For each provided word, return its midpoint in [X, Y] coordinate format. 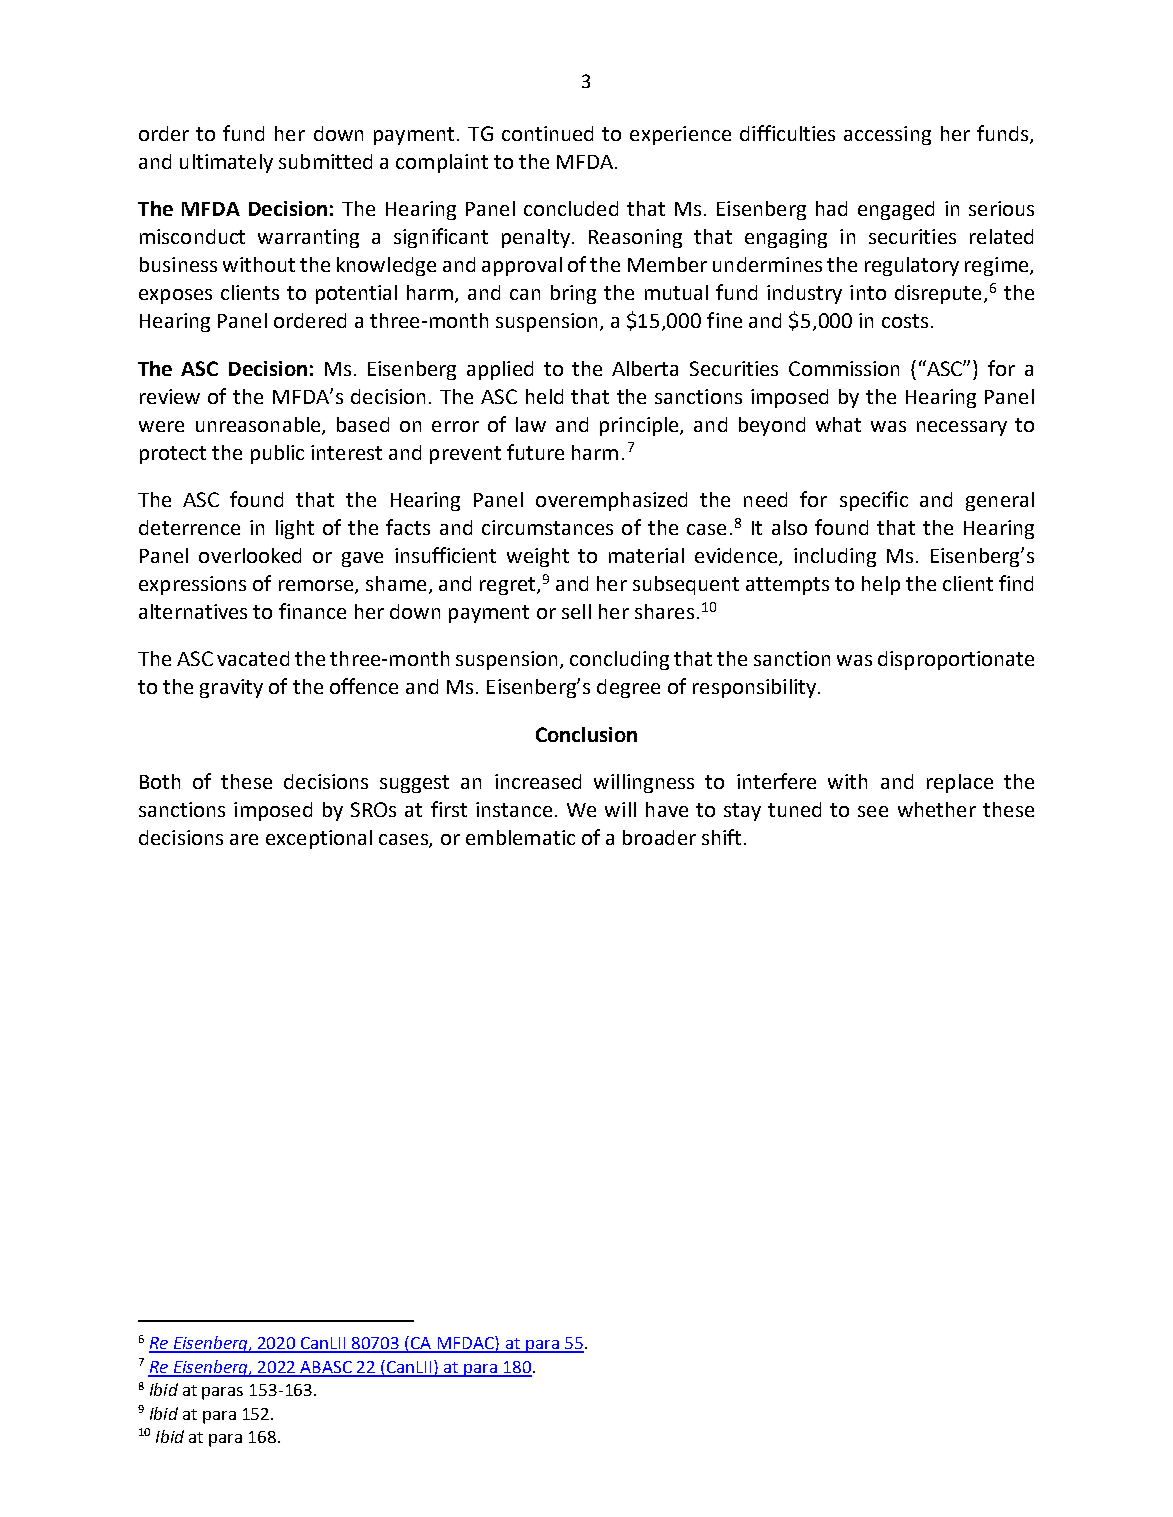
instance [514, 809]
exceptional [319, 839]
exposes [175, 296]
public [277, 454]
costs [905, 321]
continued [547, 133]
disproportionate [956, 660]
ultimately [226, 163]
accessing [887, 135]
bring [573, 294]
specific [874, 501]
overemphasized [611, 501]
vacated [253, 658]
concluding [619, 660]
